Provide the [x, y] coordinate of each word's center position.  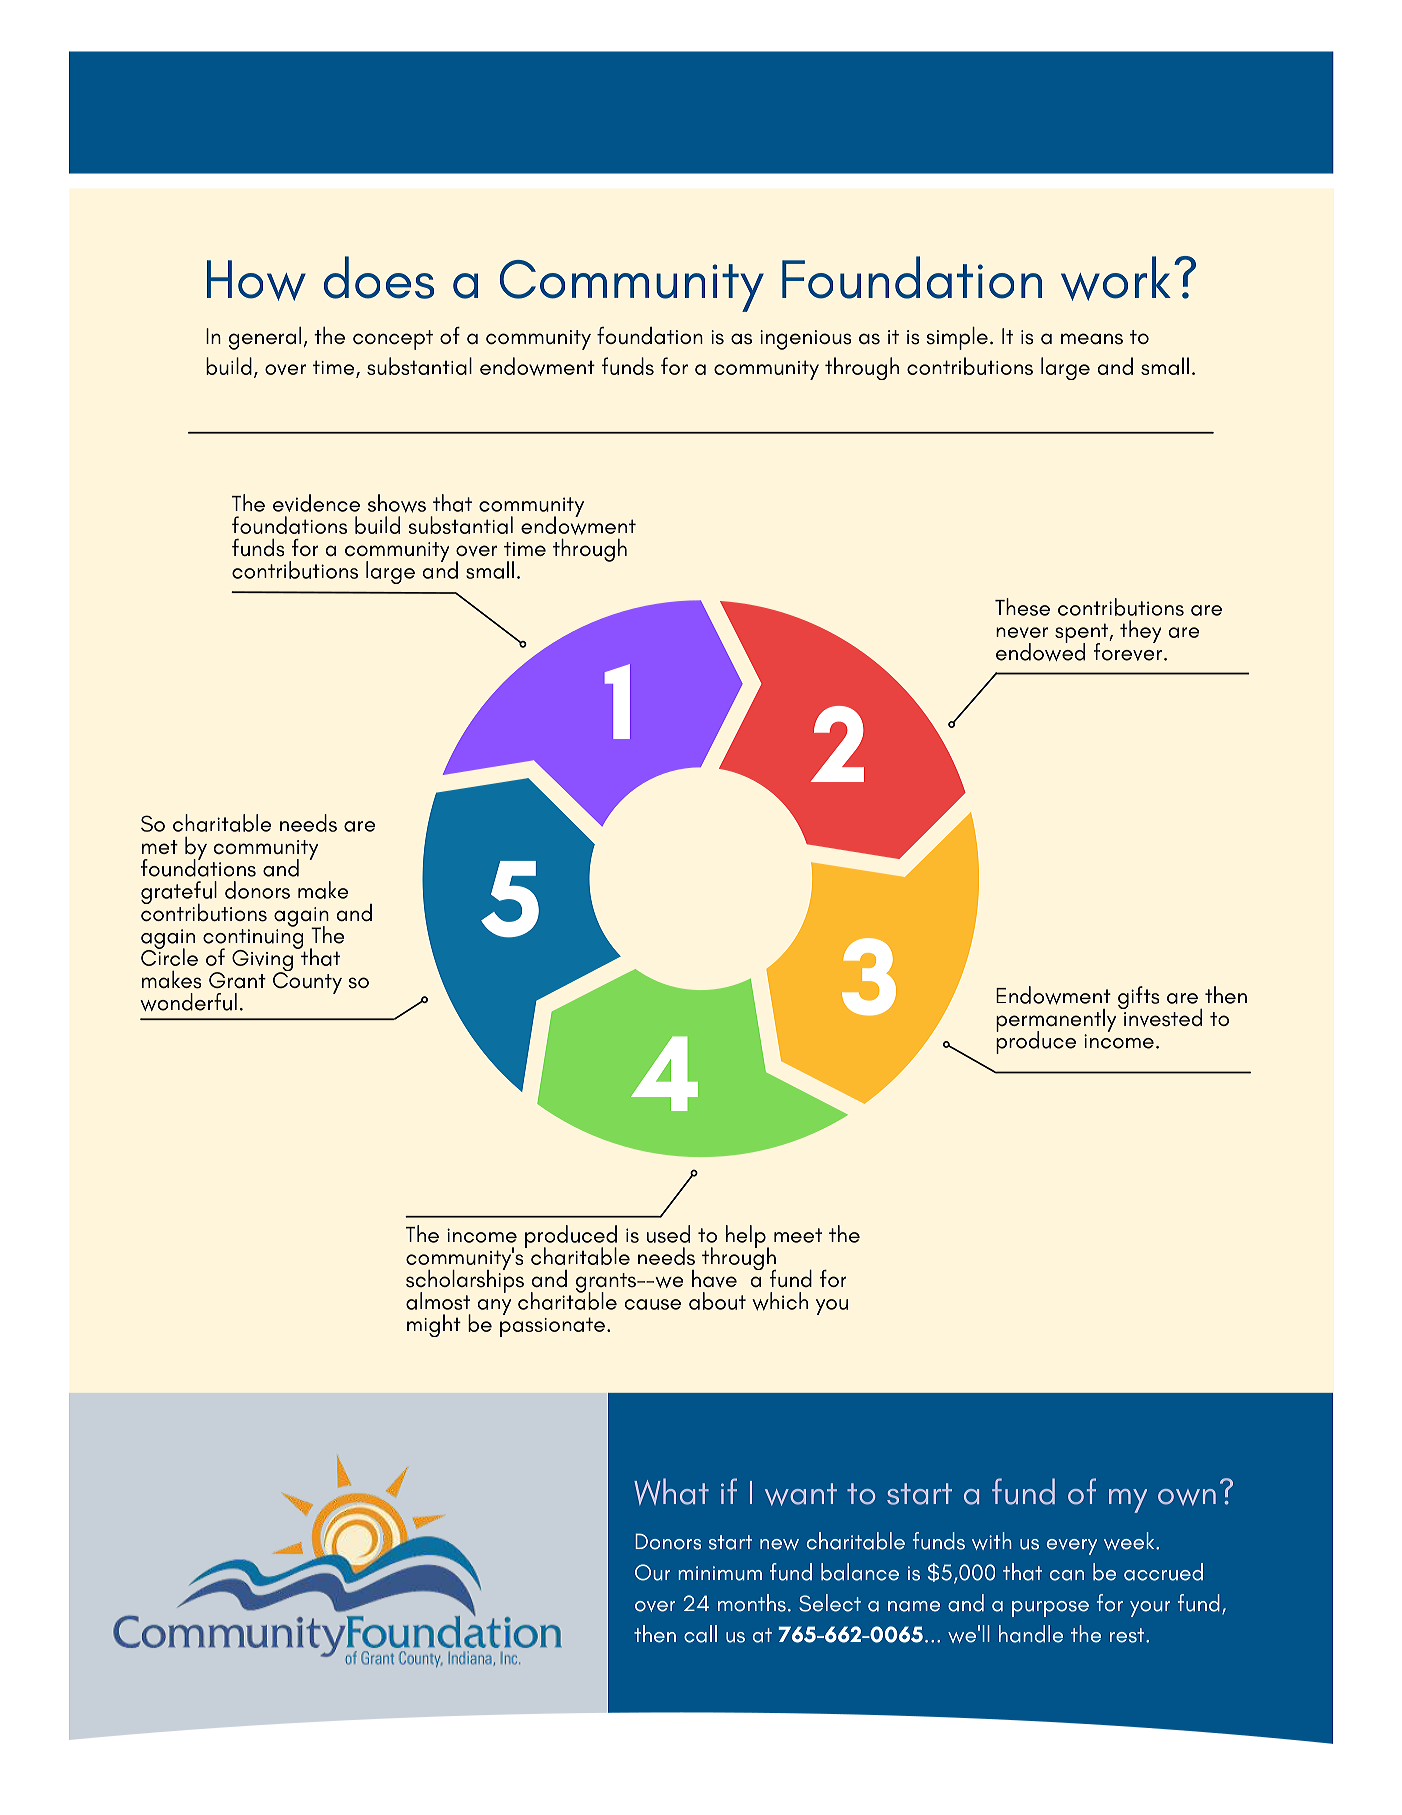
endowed [1040, 651]
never [1022, 632]
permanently [1057, 1020]
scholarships [465, 1281]
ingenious [805, 340]
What [671, 1491]
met [160, 847]
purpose [1050, 1609]
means [1092, 339]
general [265, 338]
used [668, 1234]
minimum [720, 1573]
